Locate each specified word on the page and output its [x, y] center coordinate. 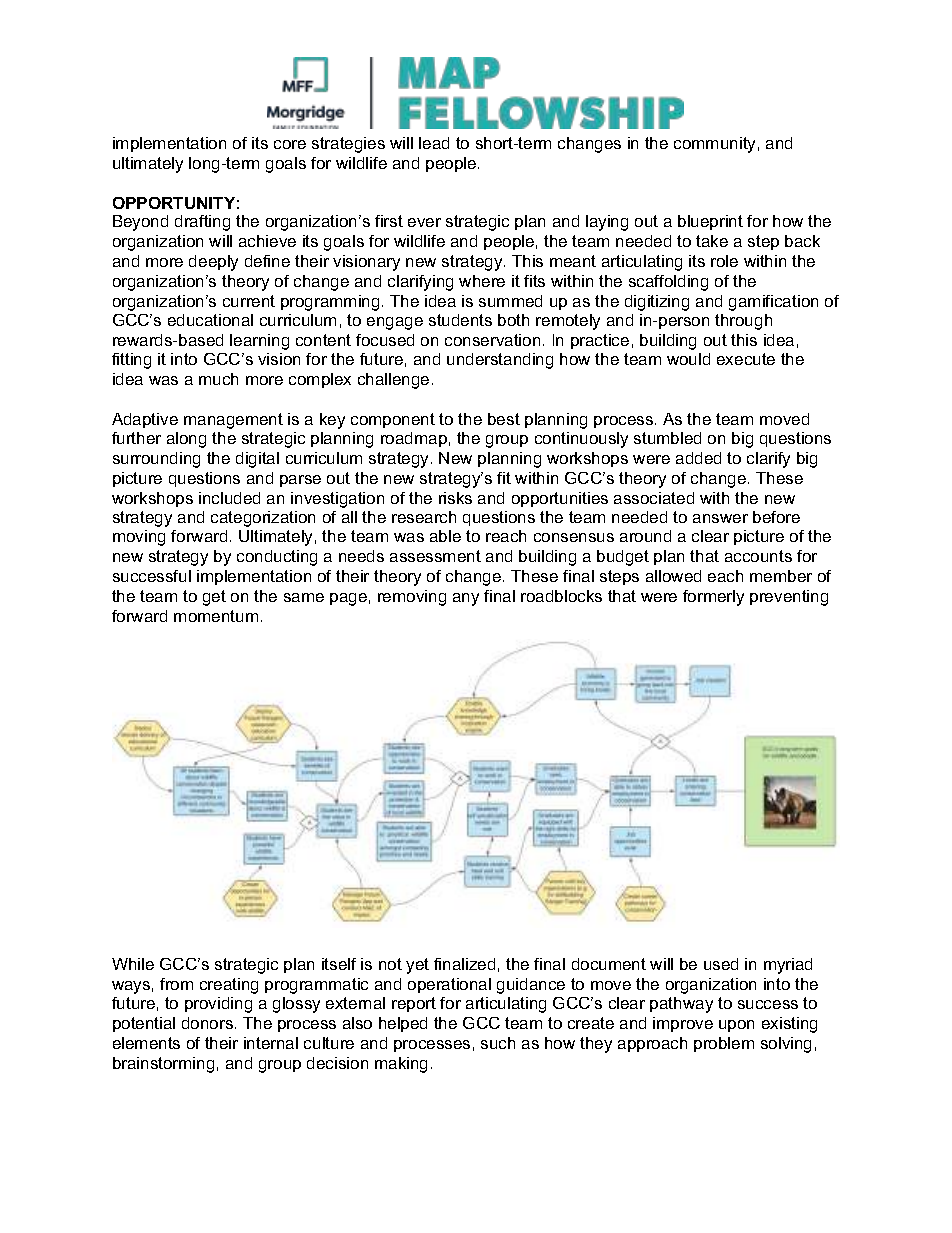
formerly [713, 598]
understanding [500, 361]
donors [207, 1023]
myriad [788, 966]
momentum [216, 616]
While [133, 964]
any [466, 599]
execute [746, 359]
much [218, 379]
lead [434, 143]
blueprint [710, 222]
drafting [202, 223]
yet [417, 966]
